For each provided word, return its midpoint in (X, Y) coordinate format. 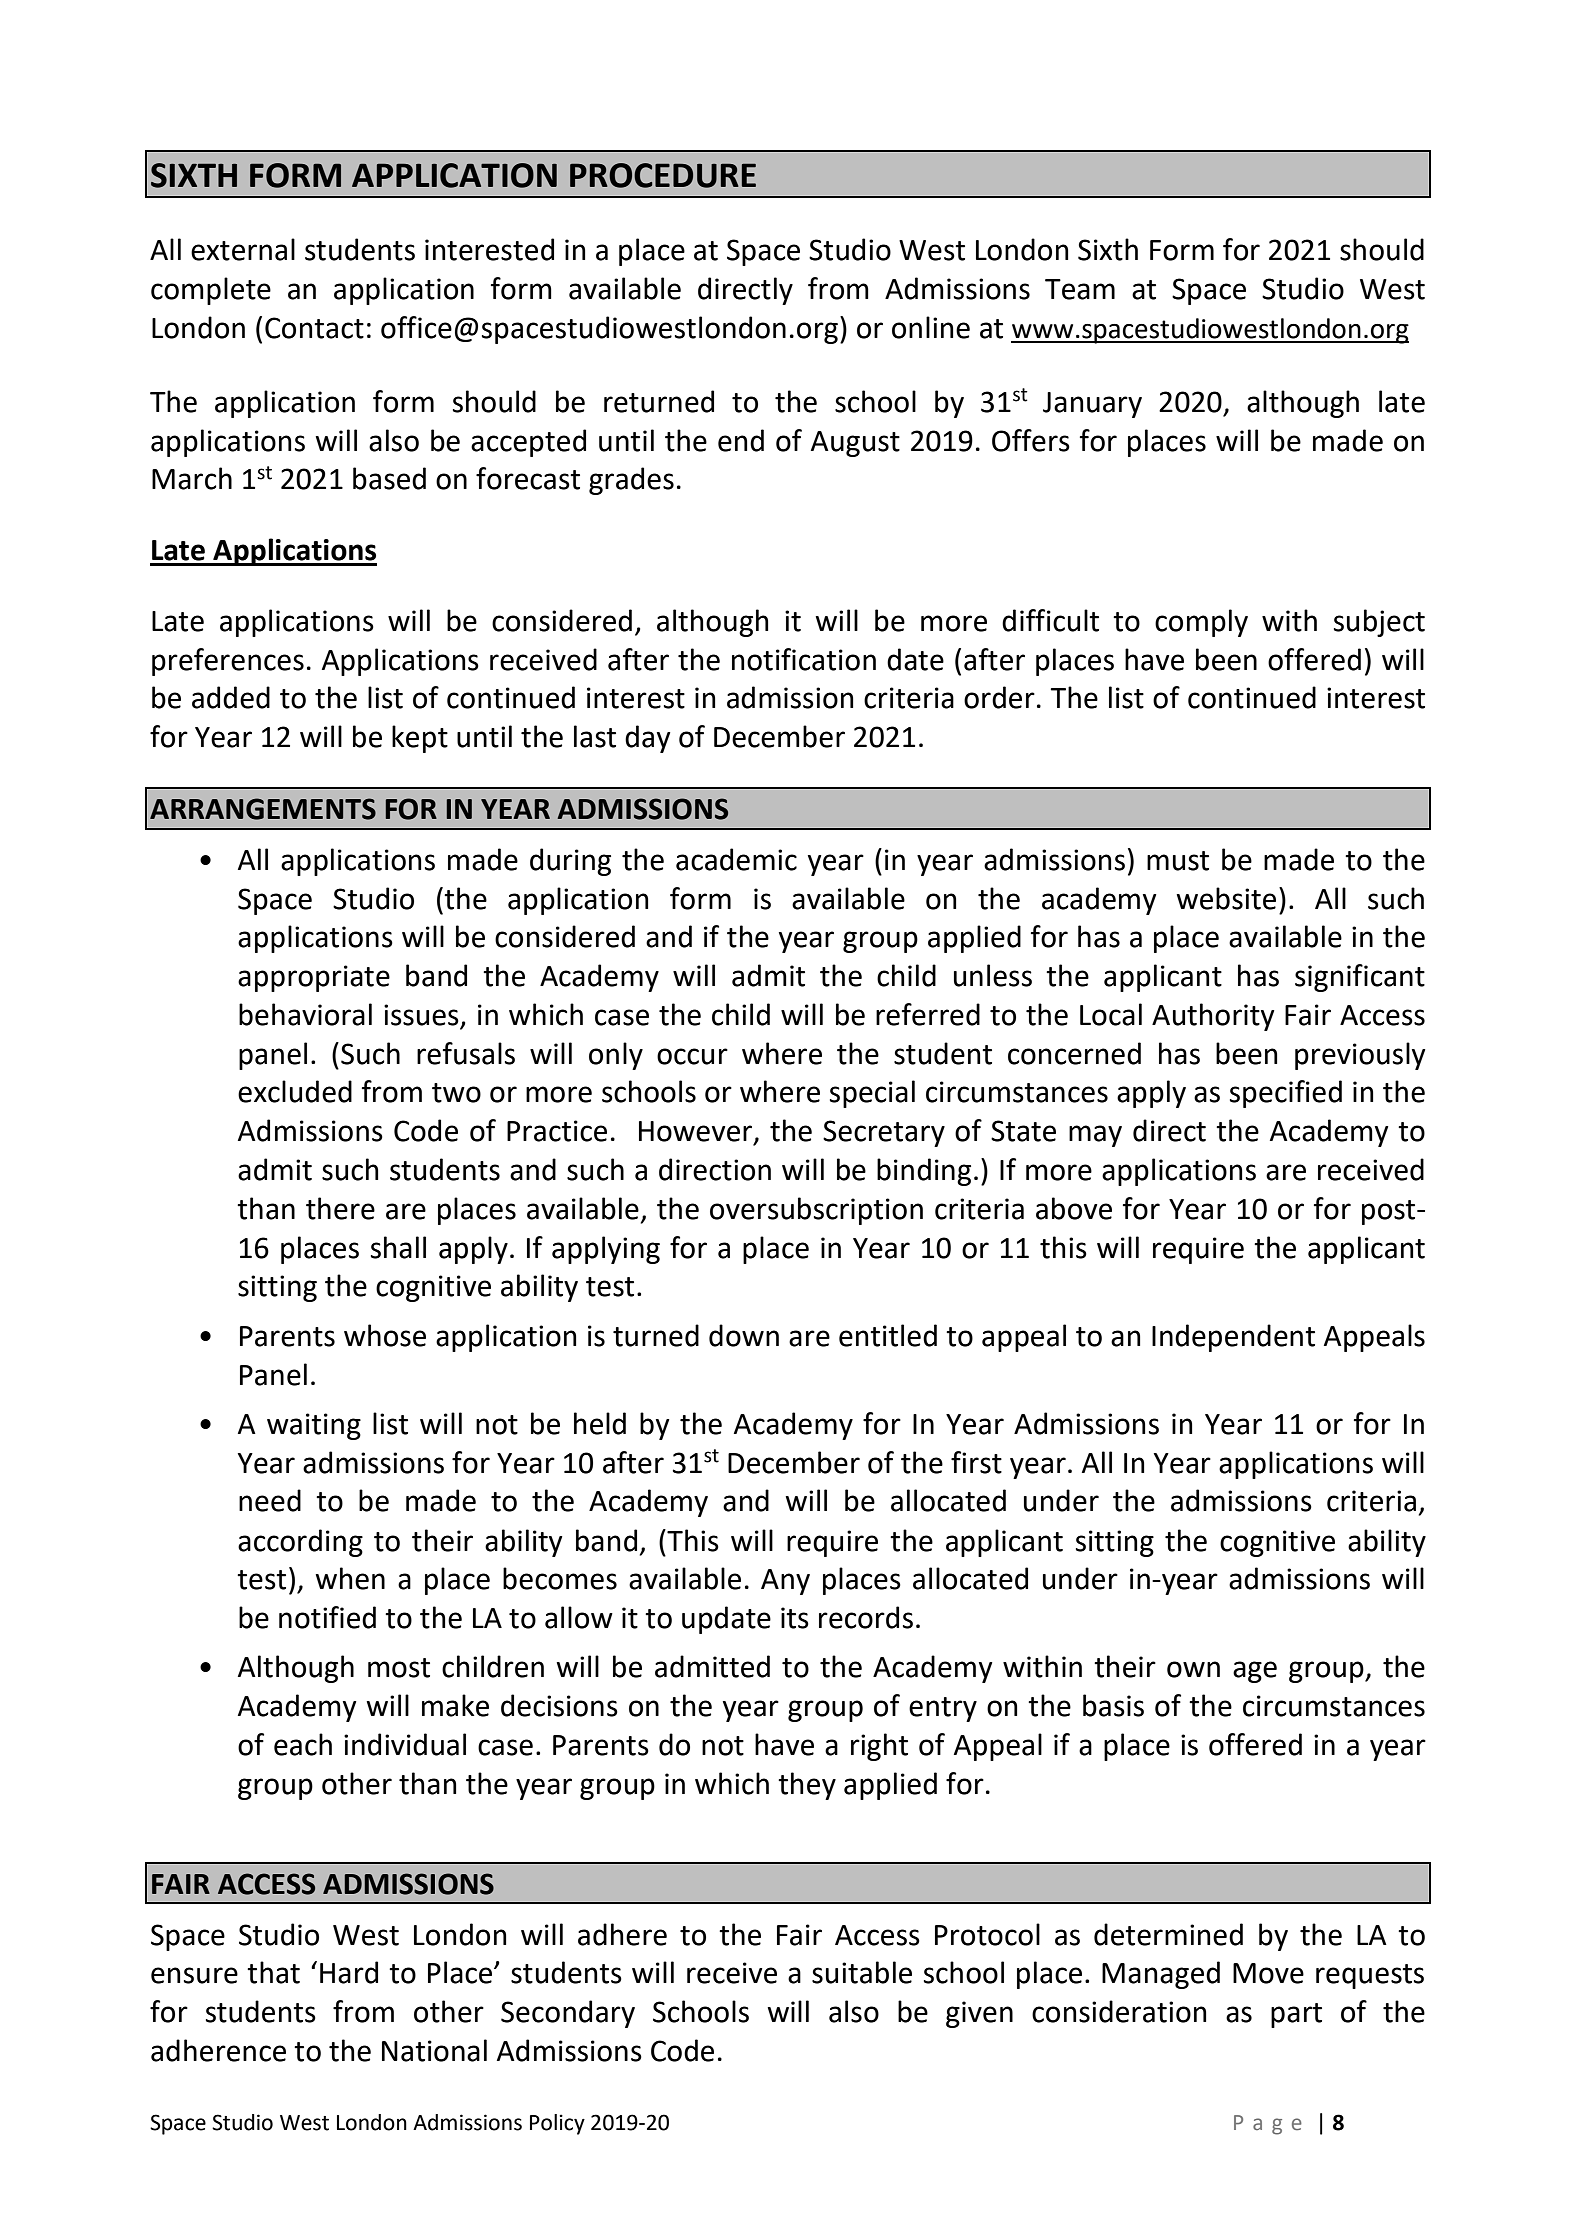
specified (1286, 1094)
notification (804, 659)
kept (420, 739)
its (795, 1618)
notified (327, 1617)
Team (1080, 289)
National (434, 2050)
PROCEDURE (663, 175)
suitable (862, 1972)
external (243, 249)
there (340, 1208)
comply (1201, 623)
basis (1113, 1705)
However (697, 1132)
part (1296, 2015)
